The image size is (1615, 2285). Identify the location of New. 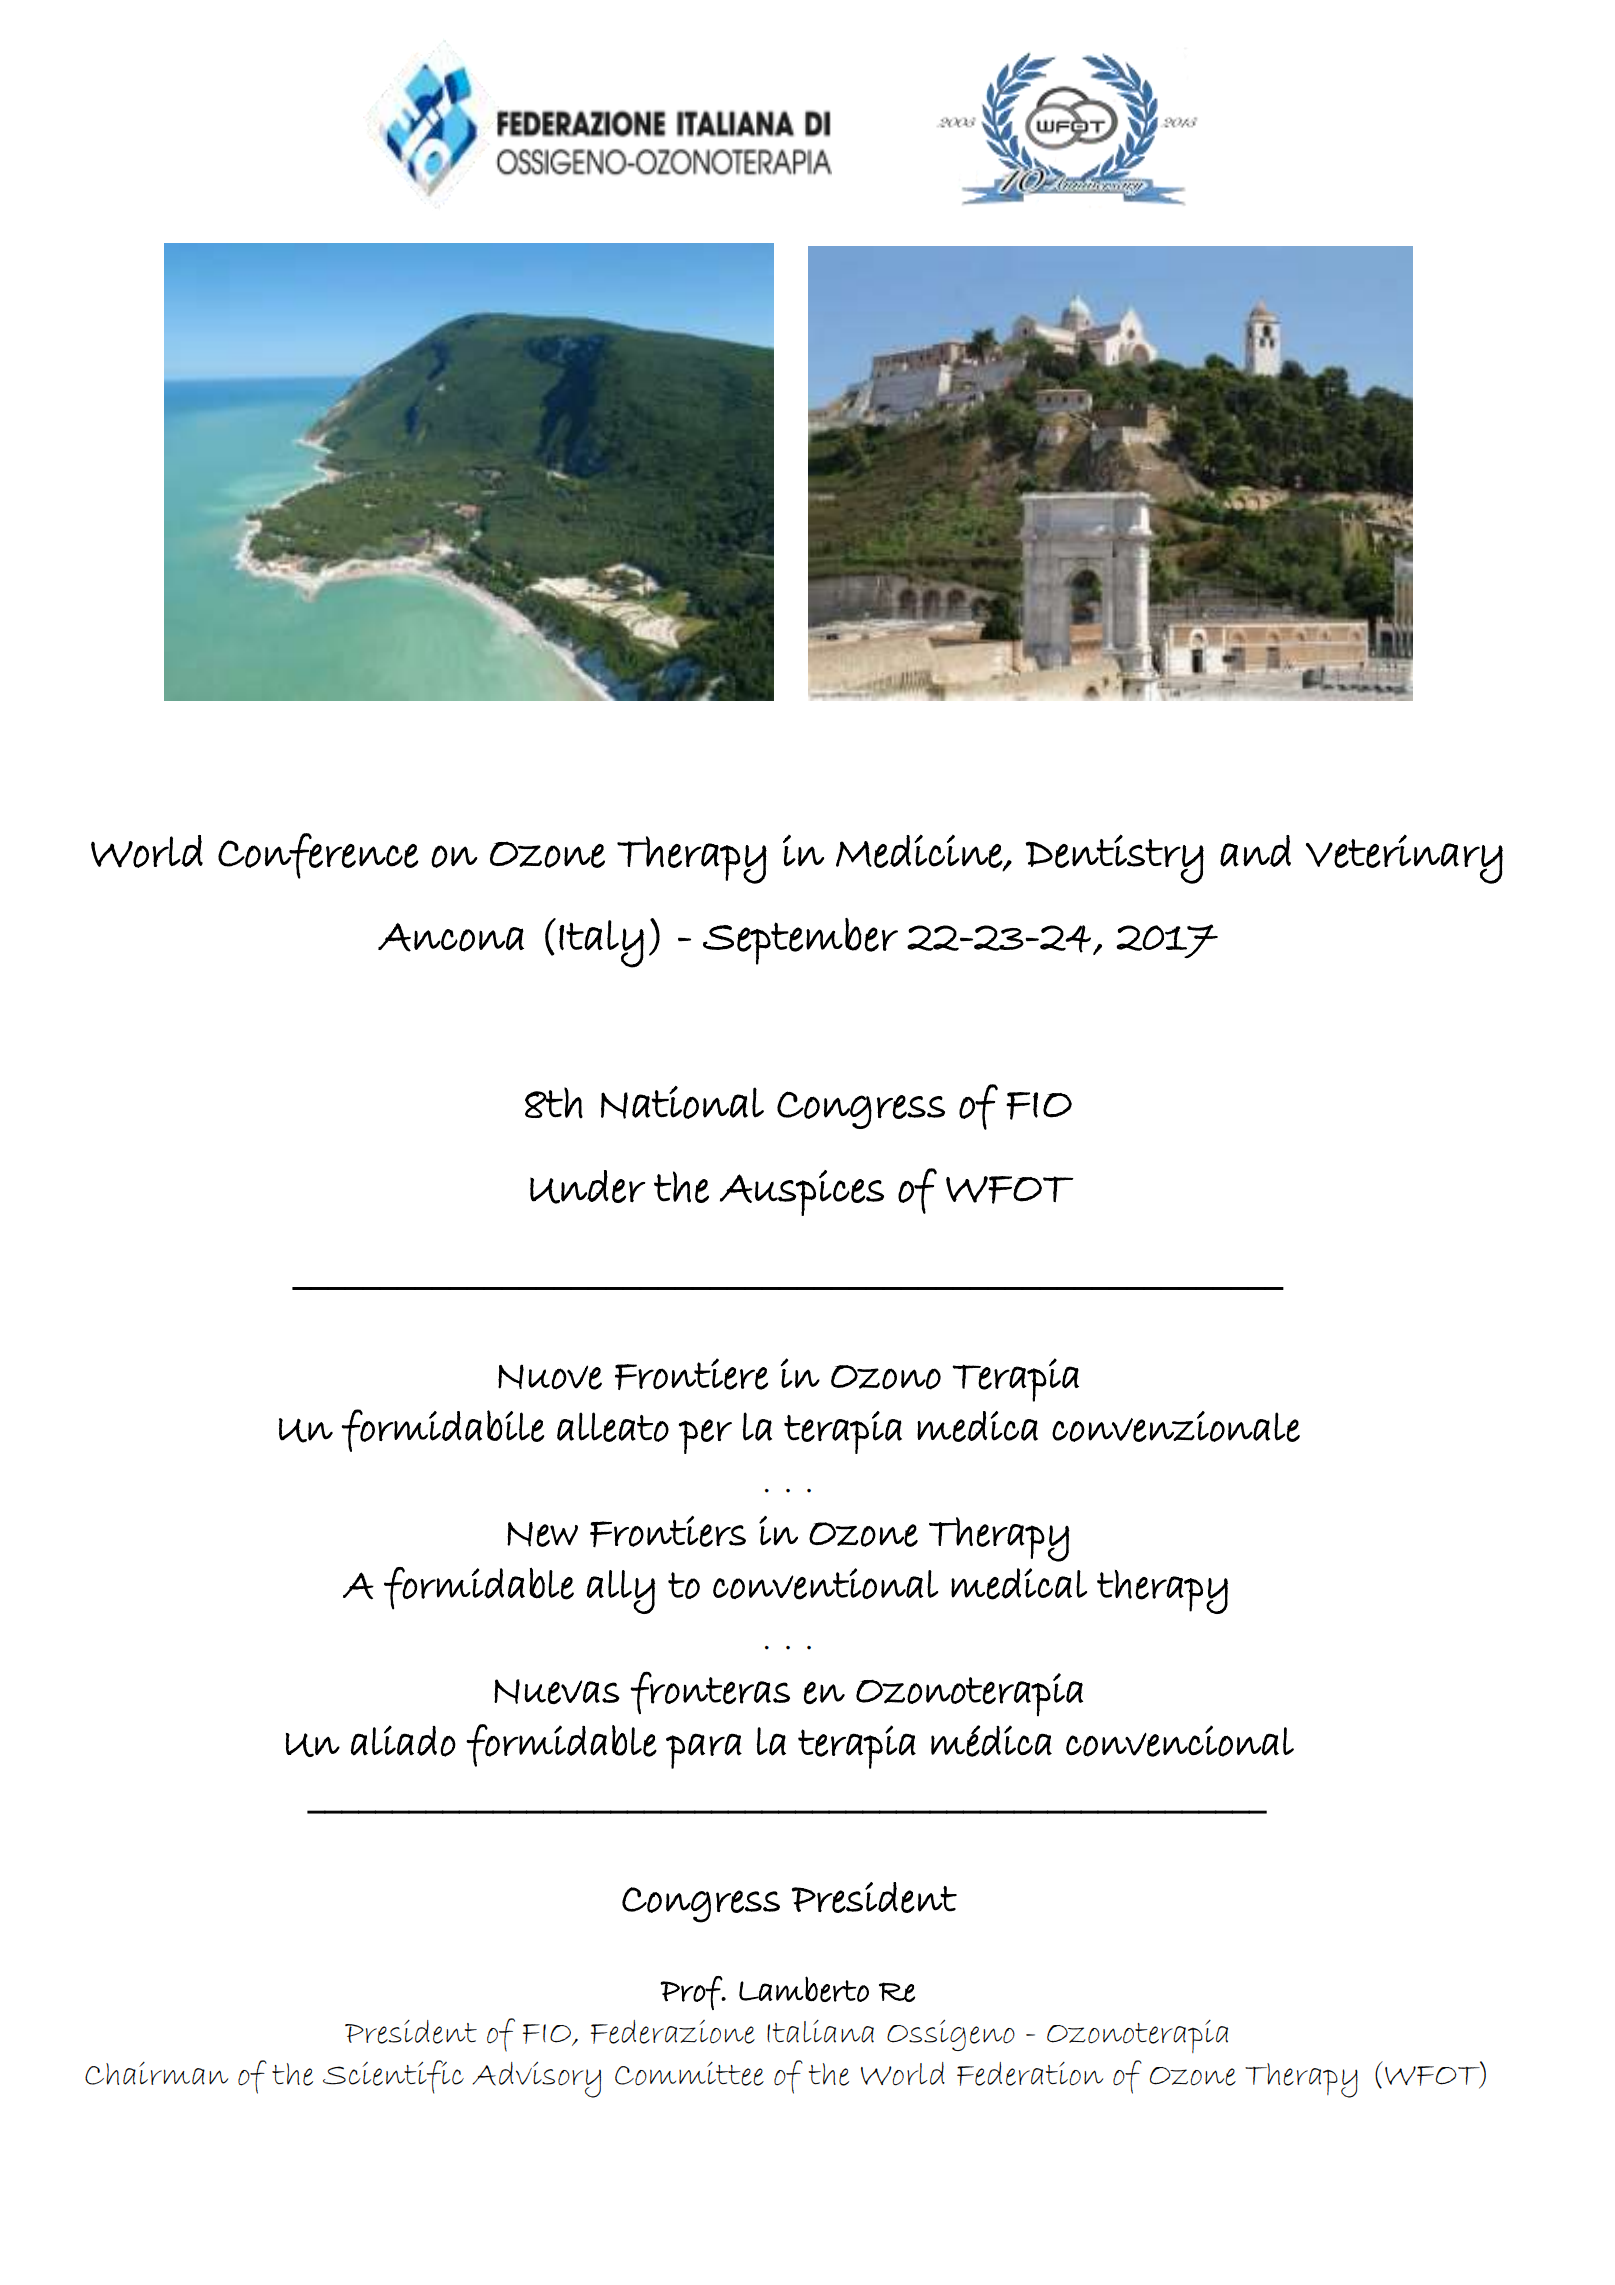
(542, 1534).
